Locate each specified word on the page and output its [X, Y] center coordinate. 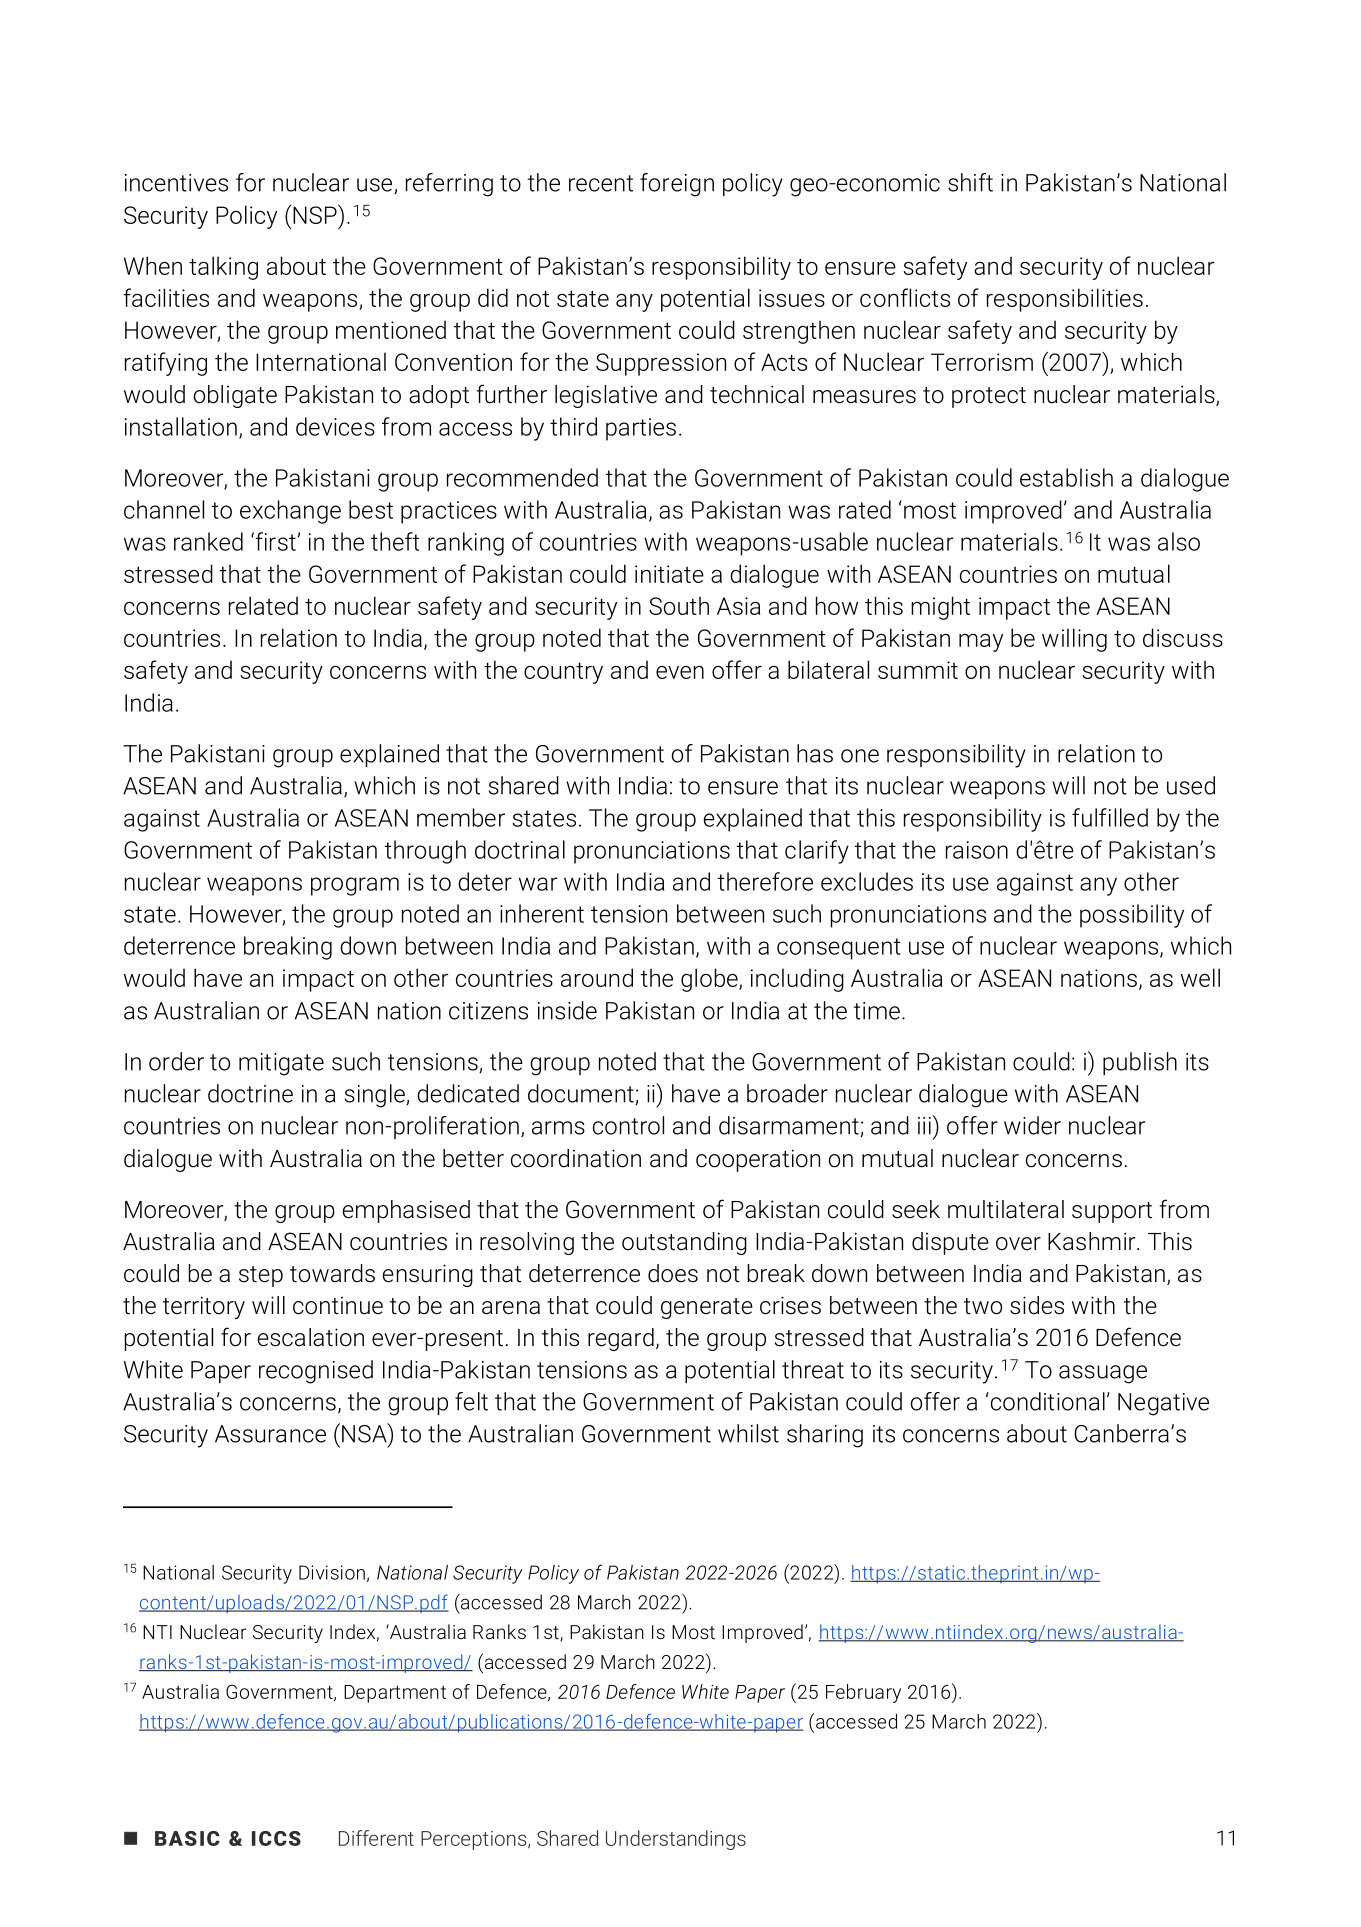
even [680, 672]
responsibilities [1065, 300]
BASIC [187, 1838]
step [261, 1276]
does [673, 1273]
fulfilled [1110, 817]
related [263, 605]
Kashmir [1093, 1241]
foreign [677, 185]
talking [223, 268]
